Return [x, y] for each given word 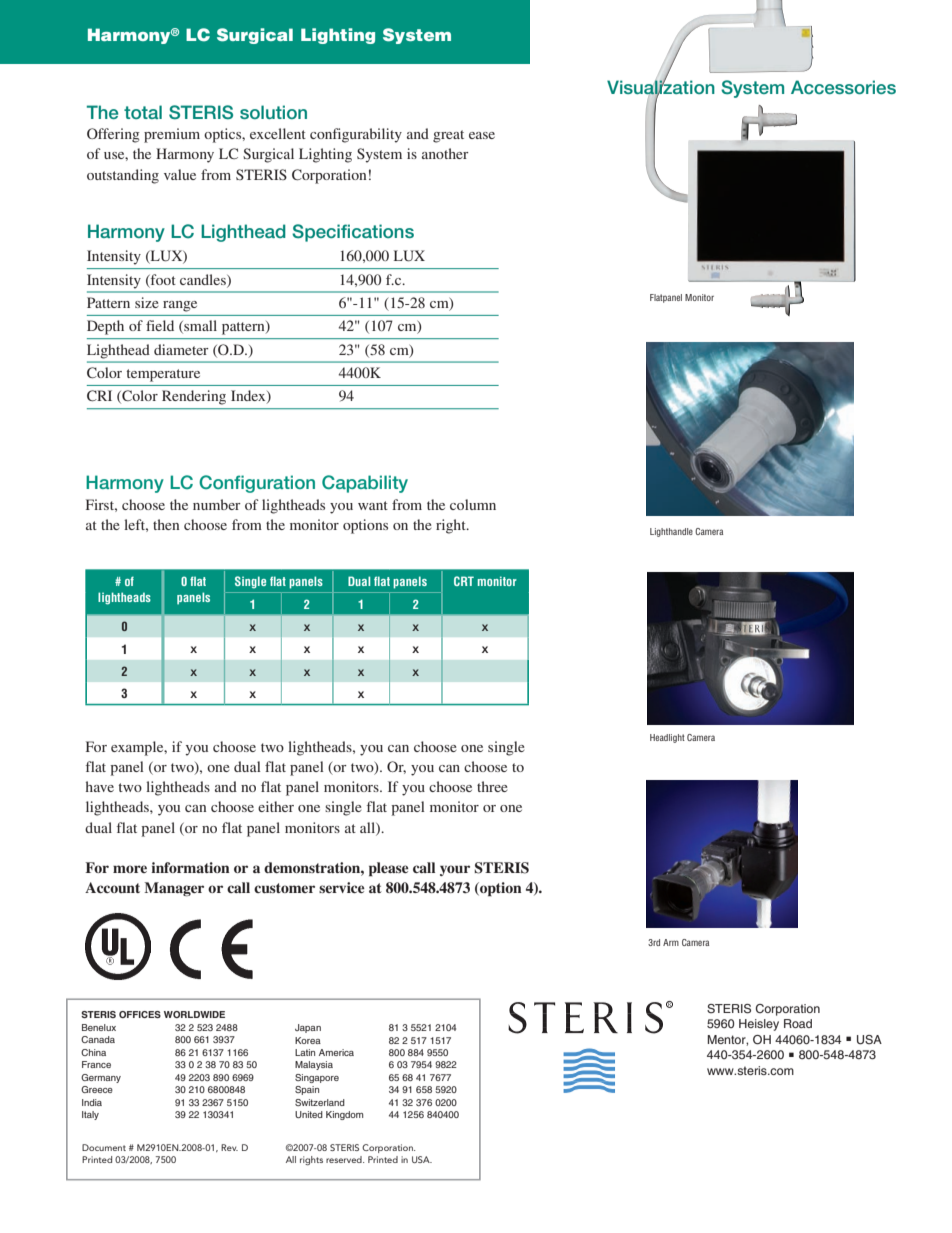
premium [172, 135]
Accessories [843, 87]
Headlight [667, 738]
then [166, 524]
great [448, 136]
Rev [229, 1147]
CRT [464, 581]
